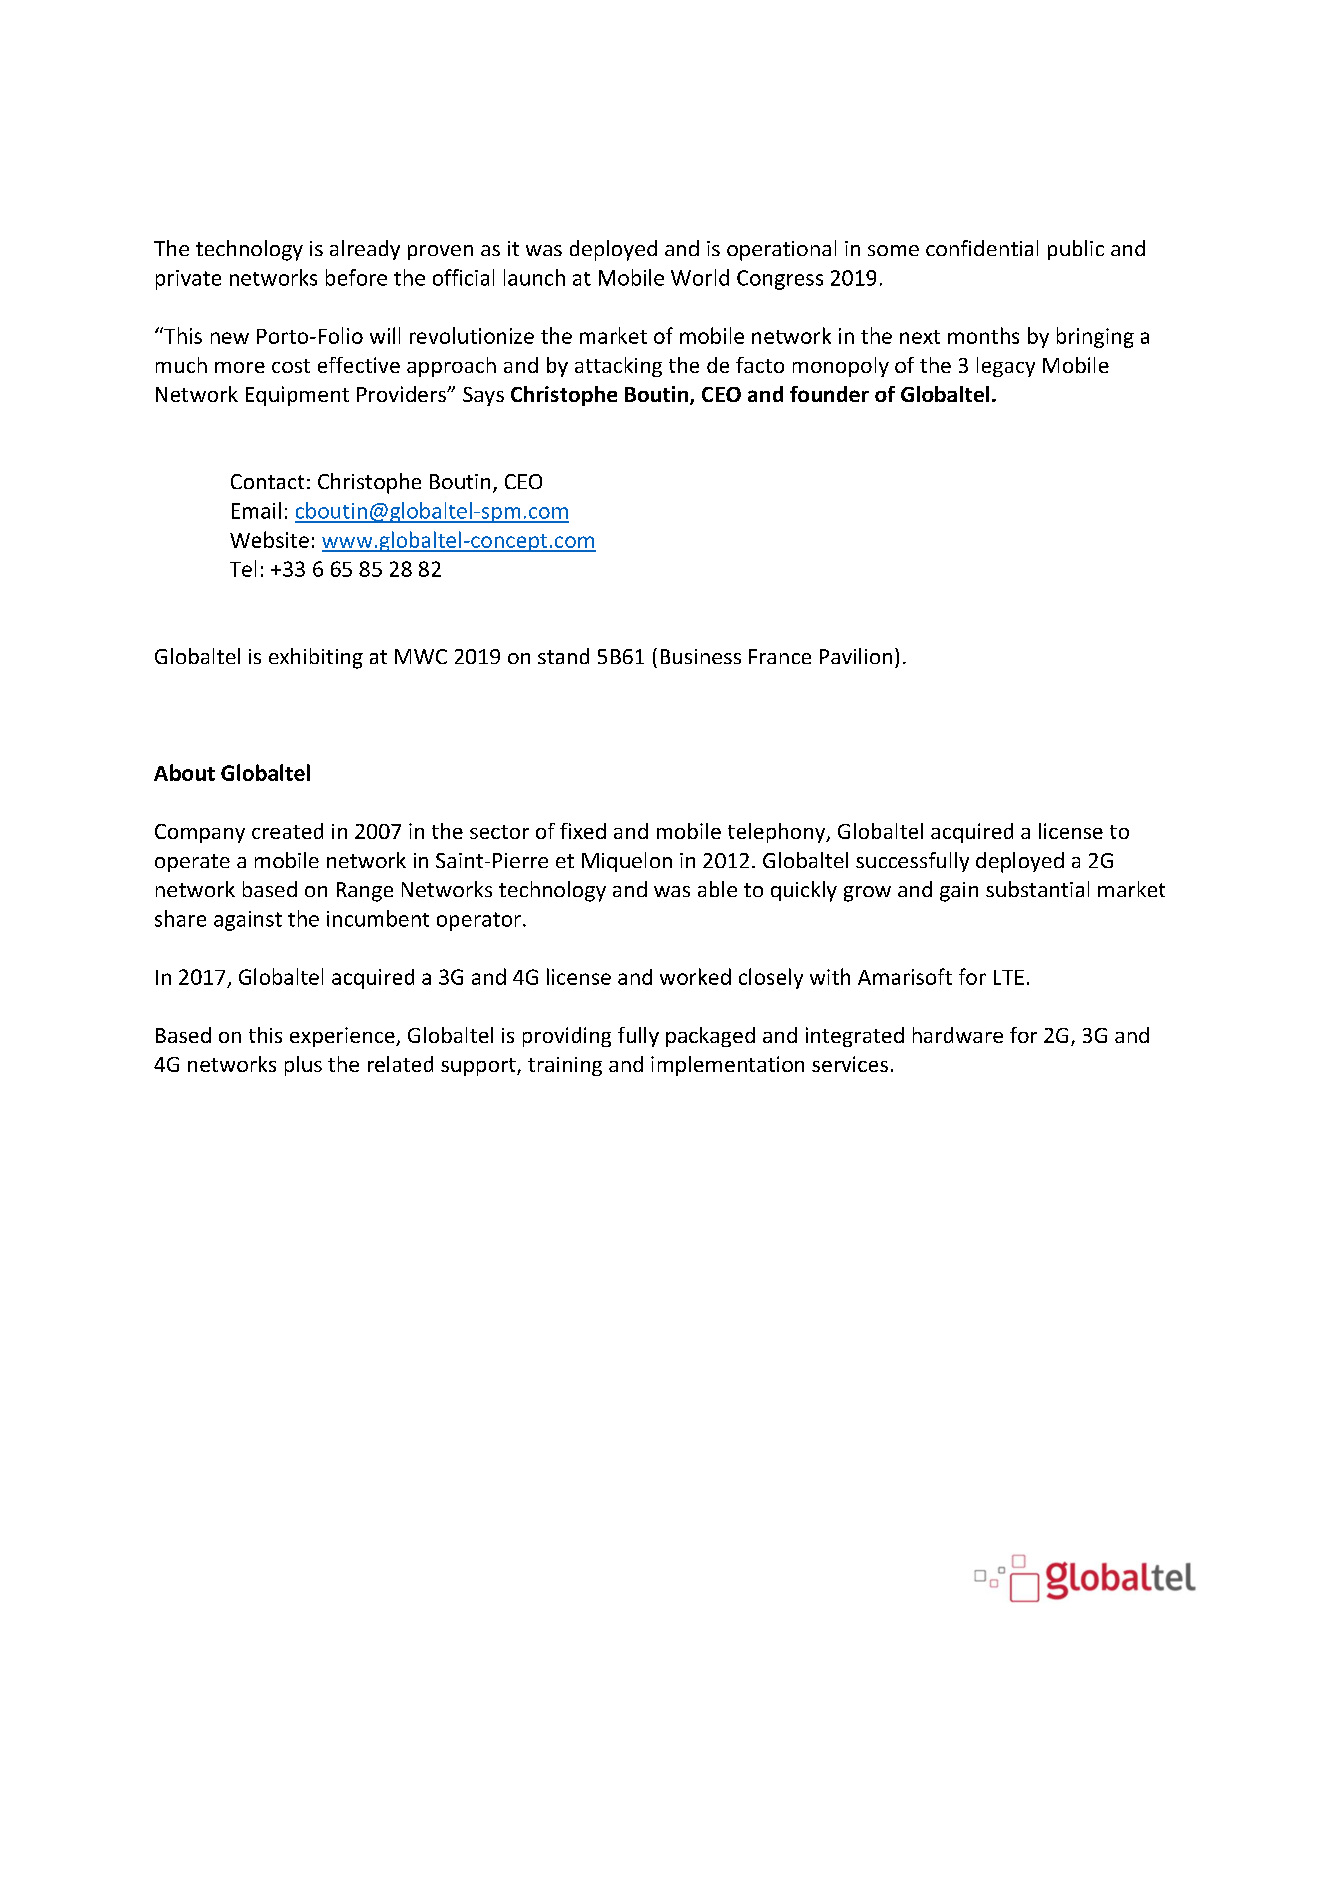 Image resolution: width=1327 pixels, height=1877 pixels. What do you see at coordinates (700, 277) in the page?
I see `World` at bounding box center [700, 277].
